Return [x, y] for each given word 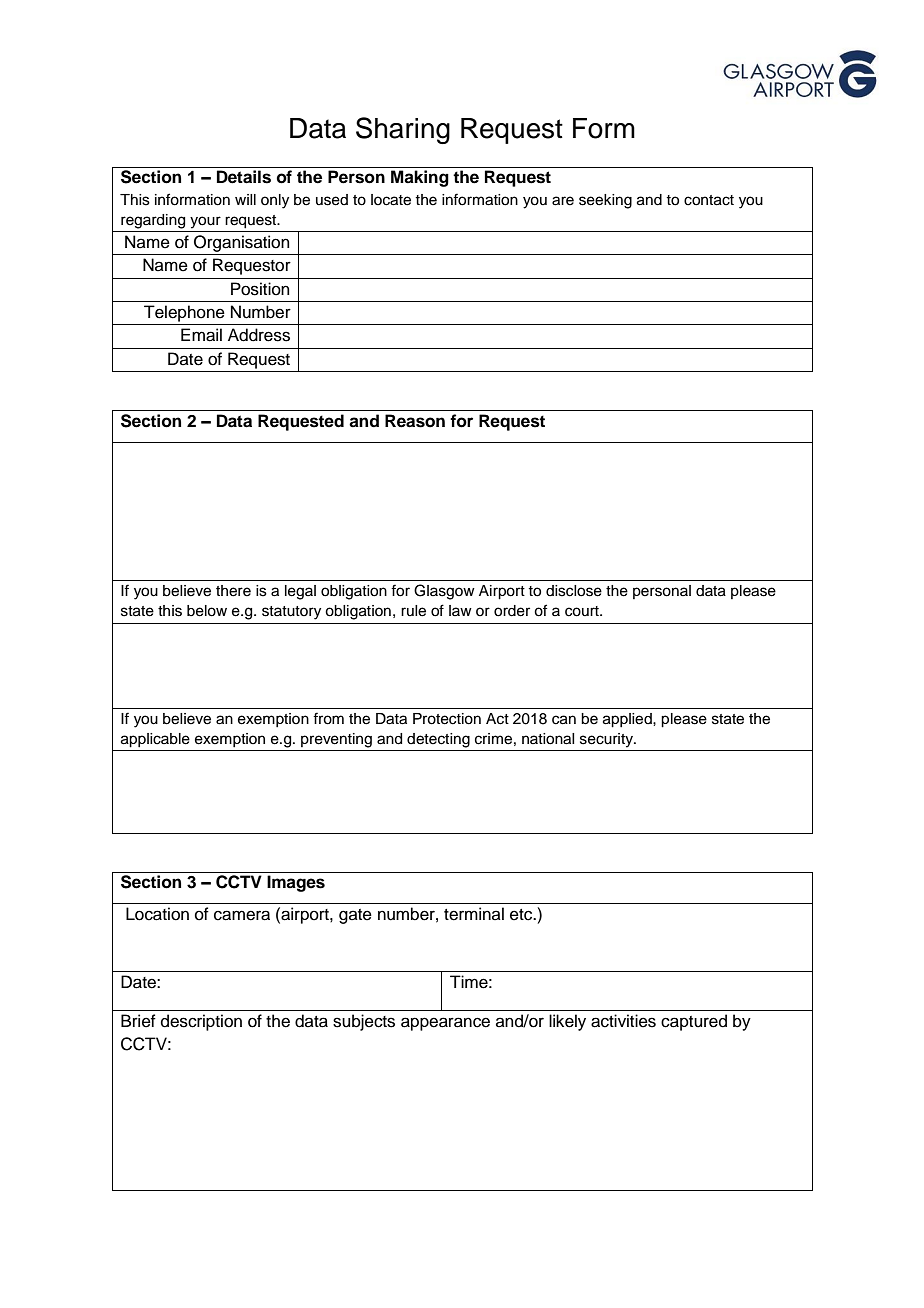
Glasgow [444, 592]
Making [420, 178]
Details [244, 177]
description [201, 1022]
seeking [605, 201]
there [233, 591]
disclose [574, 591]
